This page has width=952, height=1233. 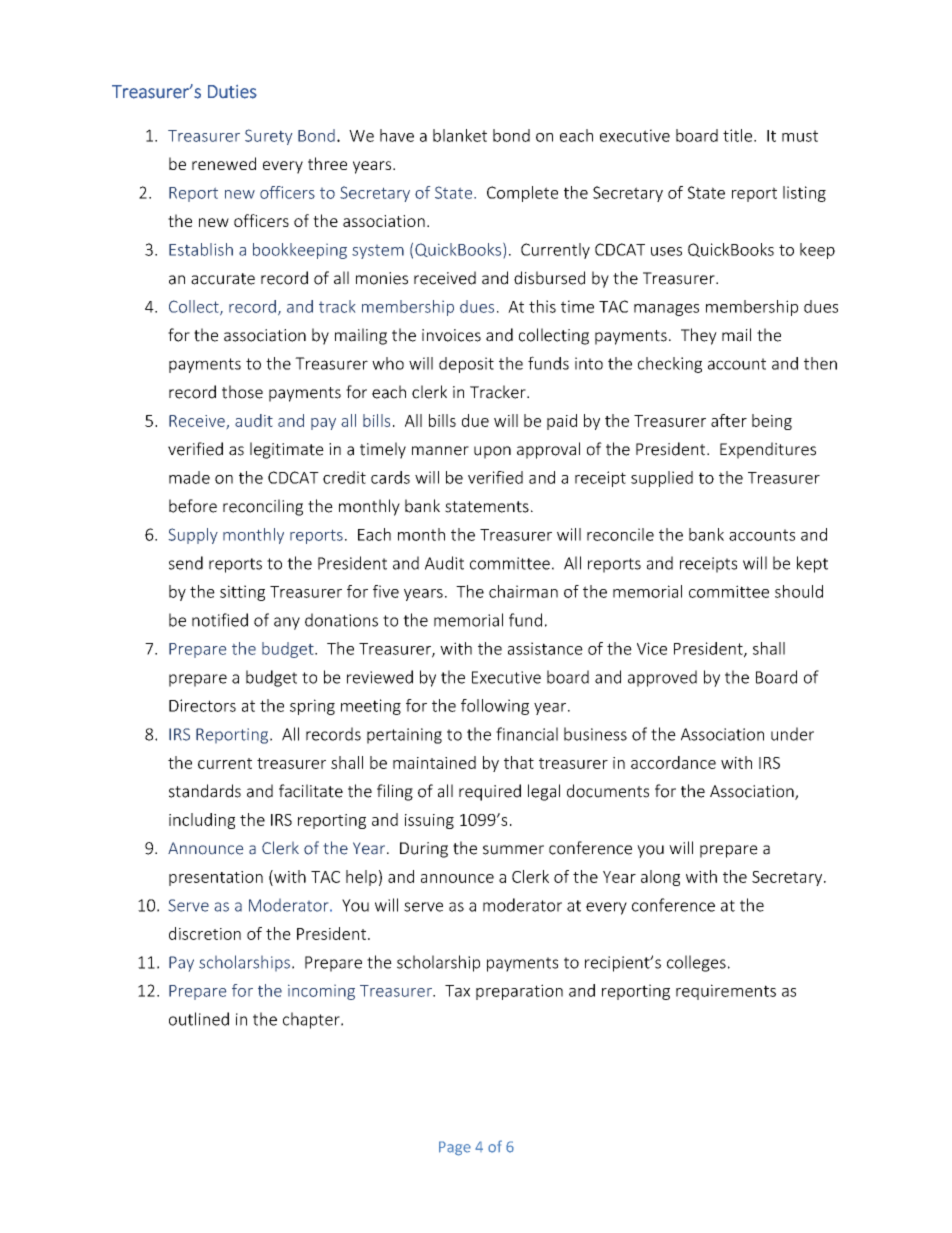 What do you see at coordinates (490, 792) in the page?
I see `required` at bounding box center [490, 792].
